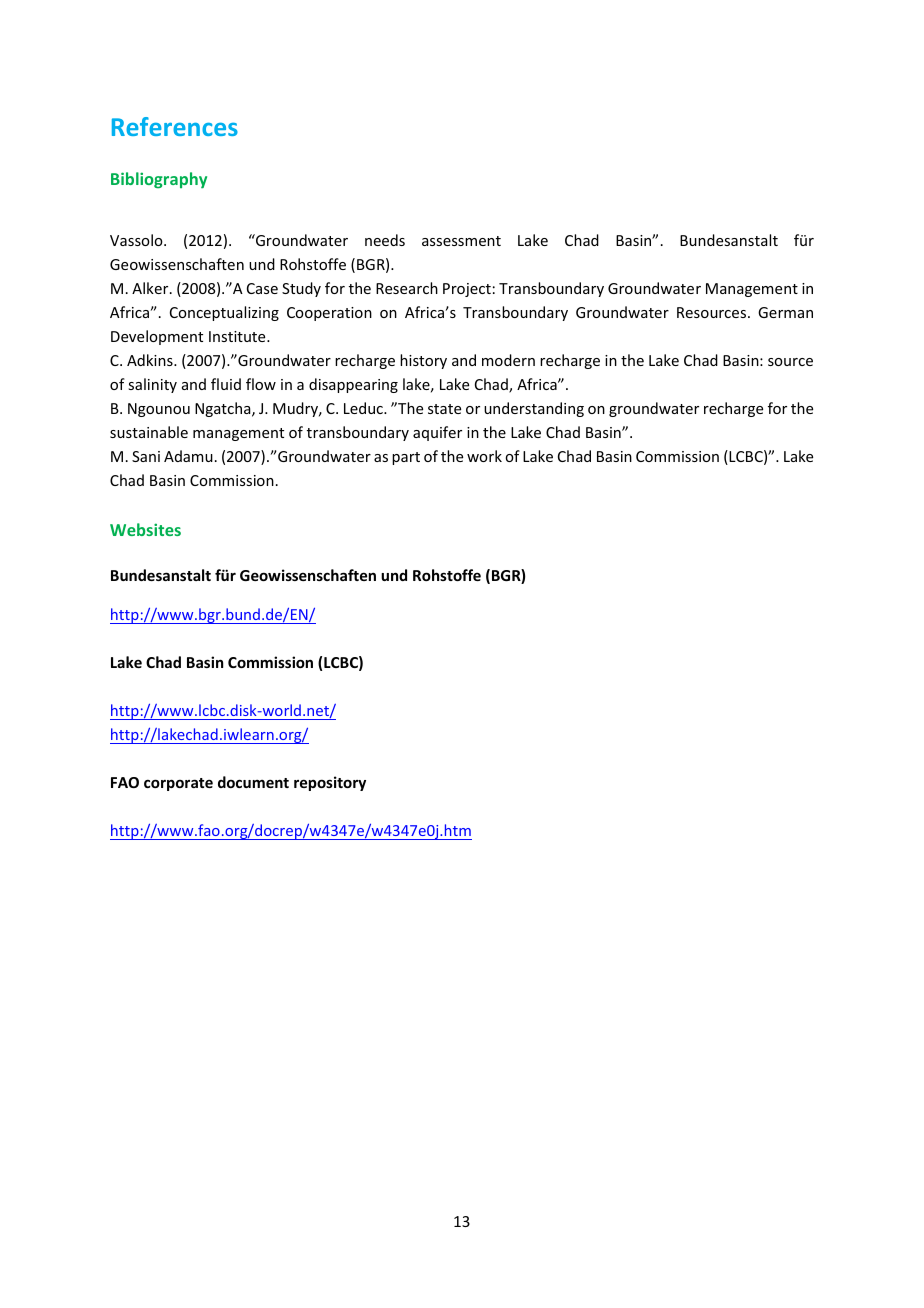  I want to click on assessment, so click(461, 241).
